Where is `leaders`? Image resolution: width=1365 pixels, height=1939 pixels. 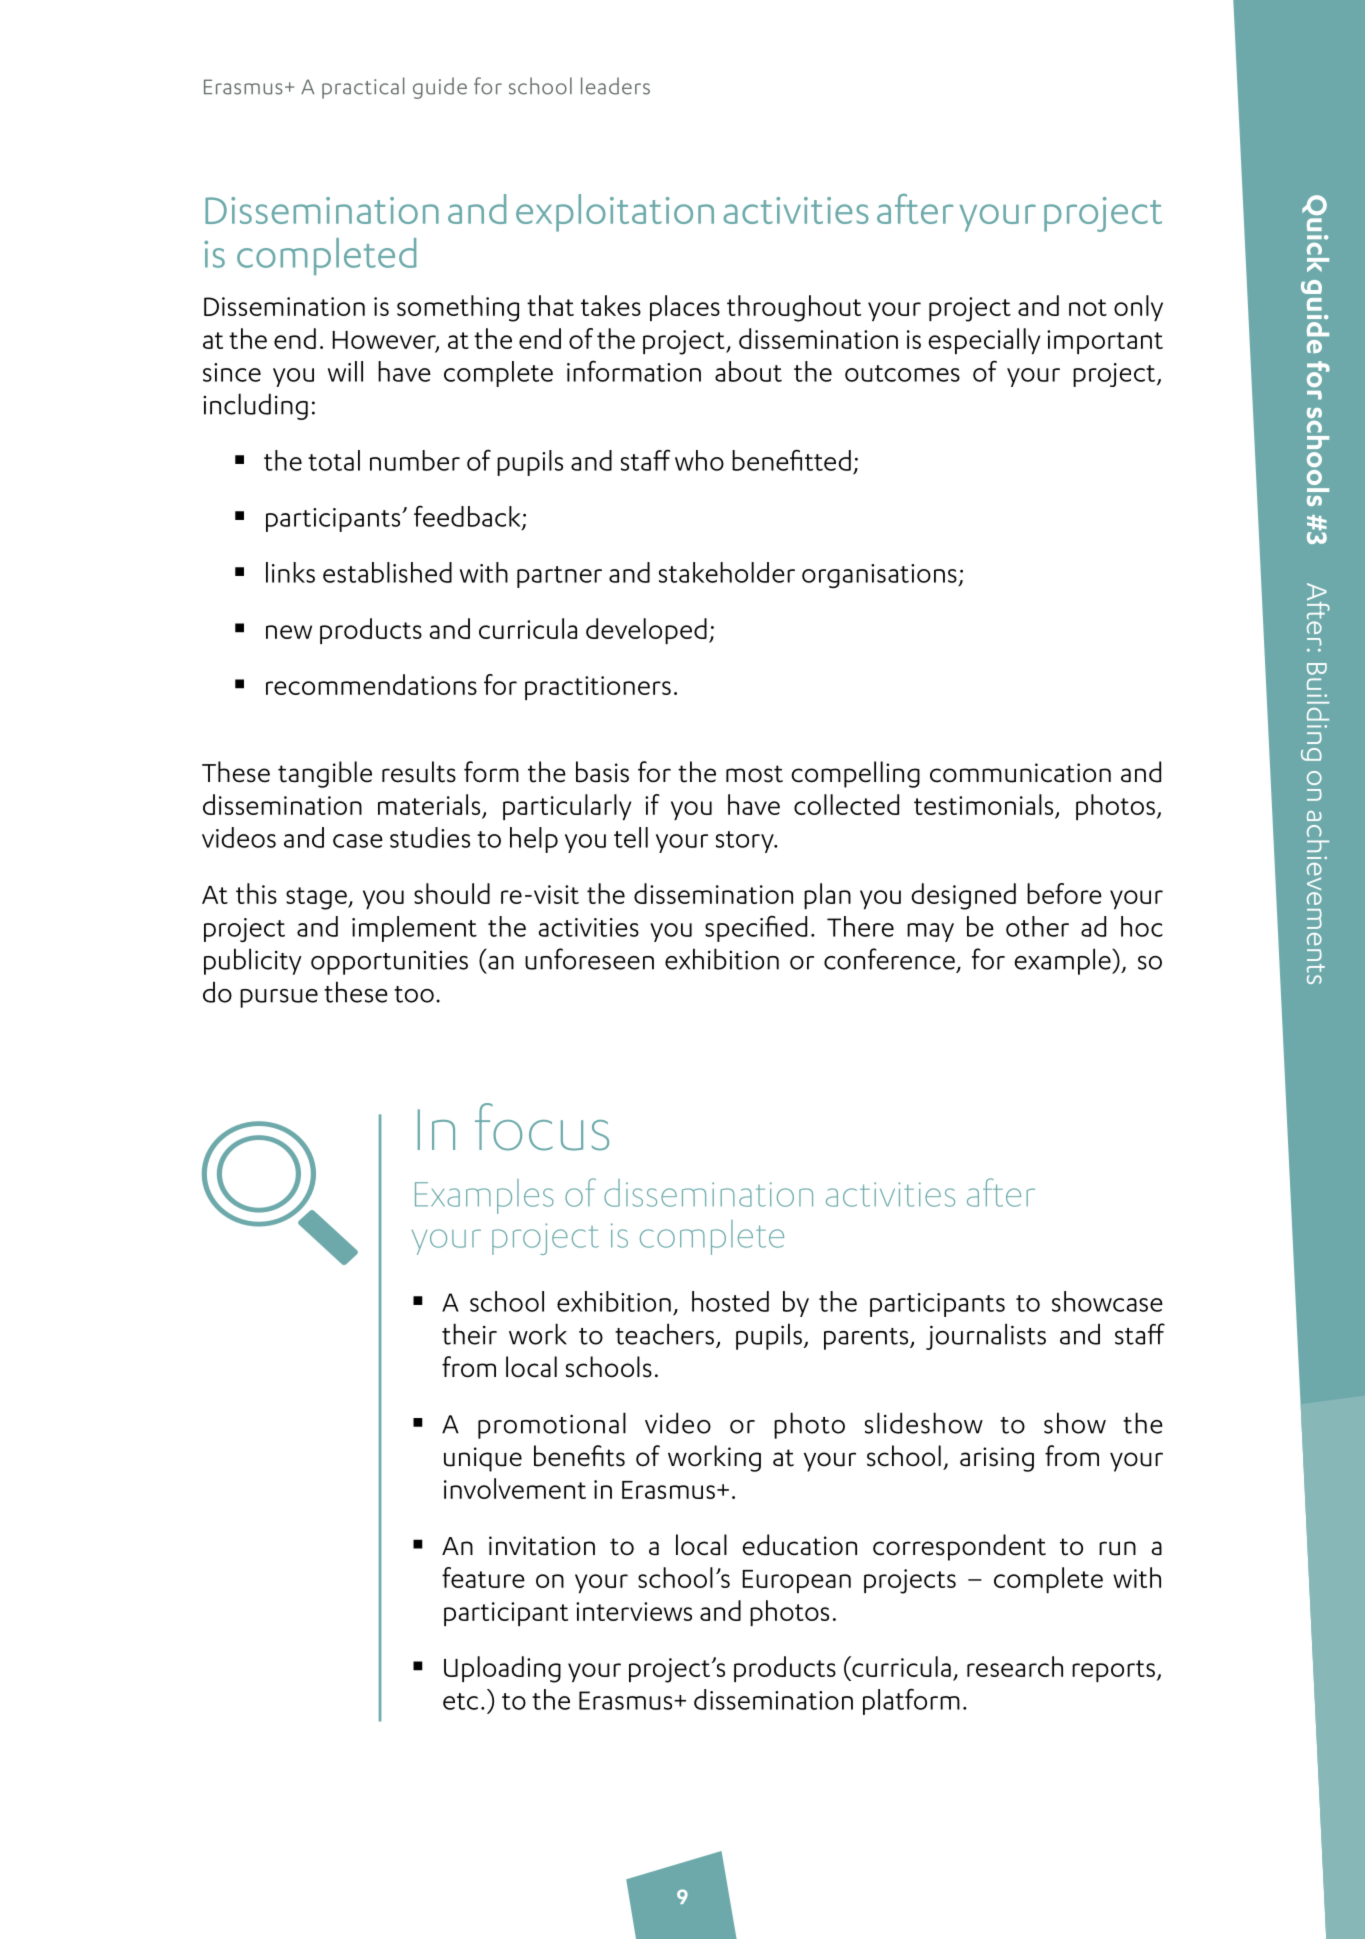 leaders is located at coordinates (615, 86).
